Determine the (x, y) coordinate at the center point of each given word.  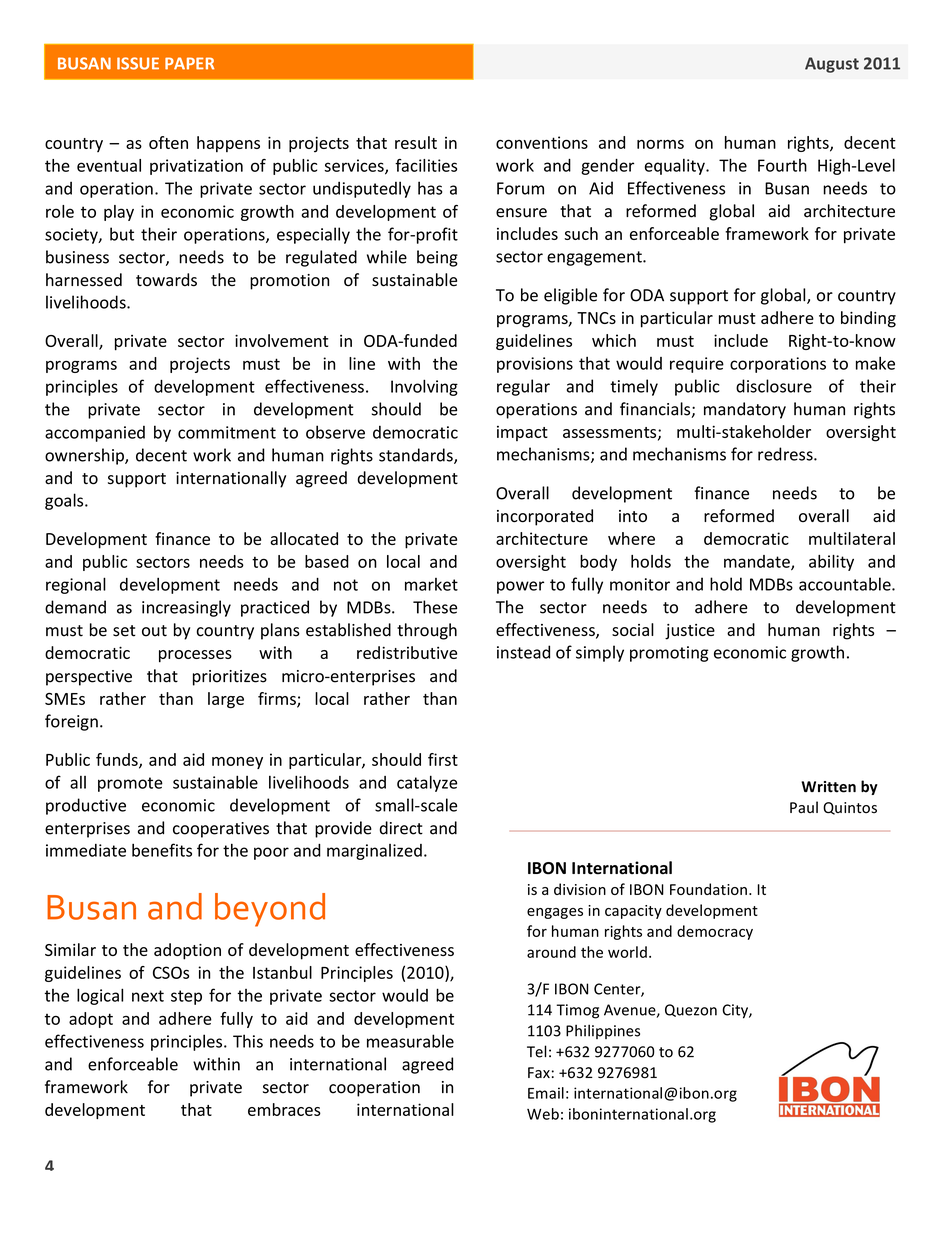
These (435, 607)
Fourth (782, 165)
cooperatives (221, 830)
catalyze (427, 783)
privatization (196, 167)
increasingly (186, 608)
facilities (426, 165)
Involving (424, 387)
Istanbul (282, 972)
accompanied (95, 434)
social (633, 629)
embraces (284, 1109)
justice (690, 632)
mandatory (745, 410)
